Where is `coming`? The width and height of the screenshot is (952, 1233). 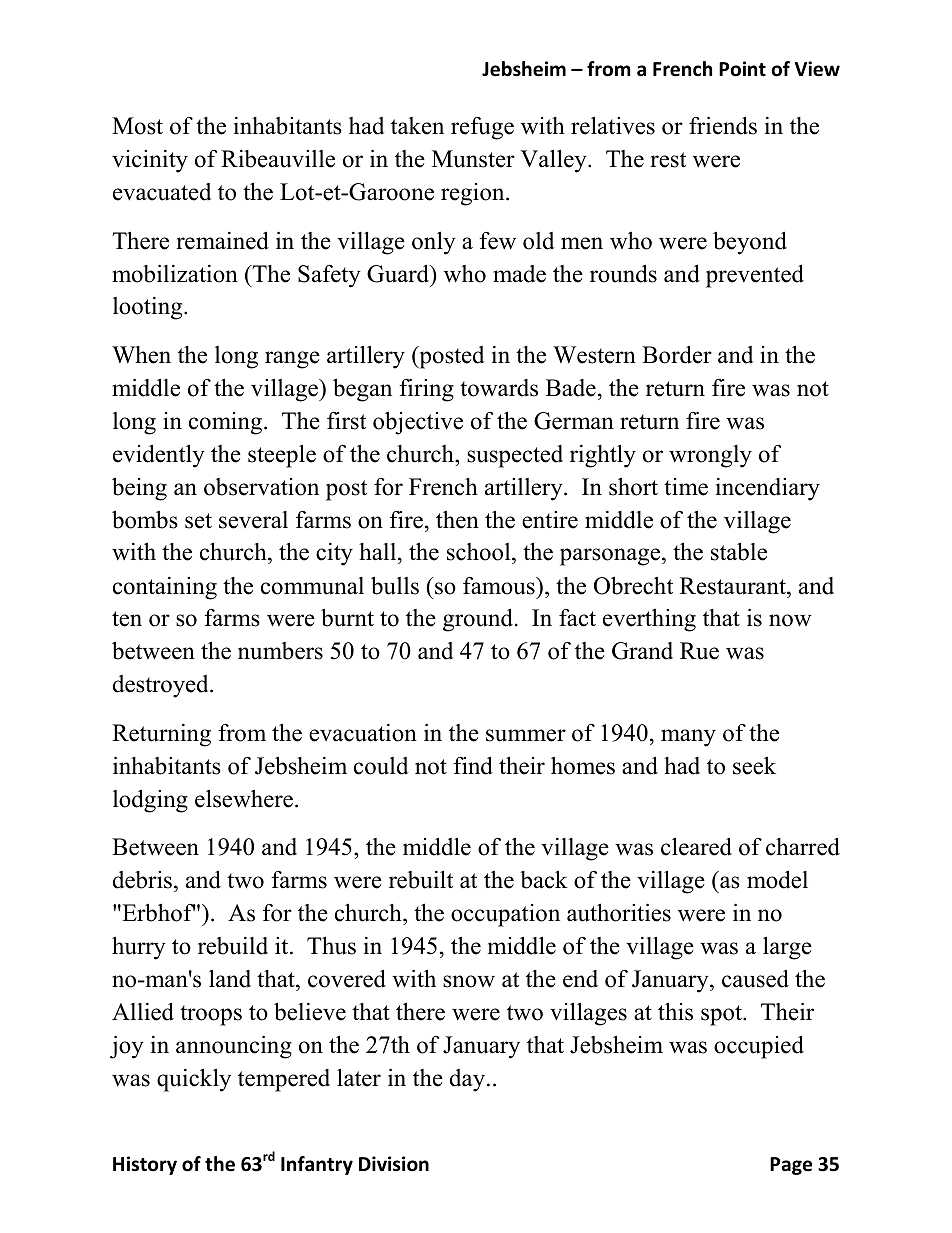
coming is located at coordinates (227, 423).
